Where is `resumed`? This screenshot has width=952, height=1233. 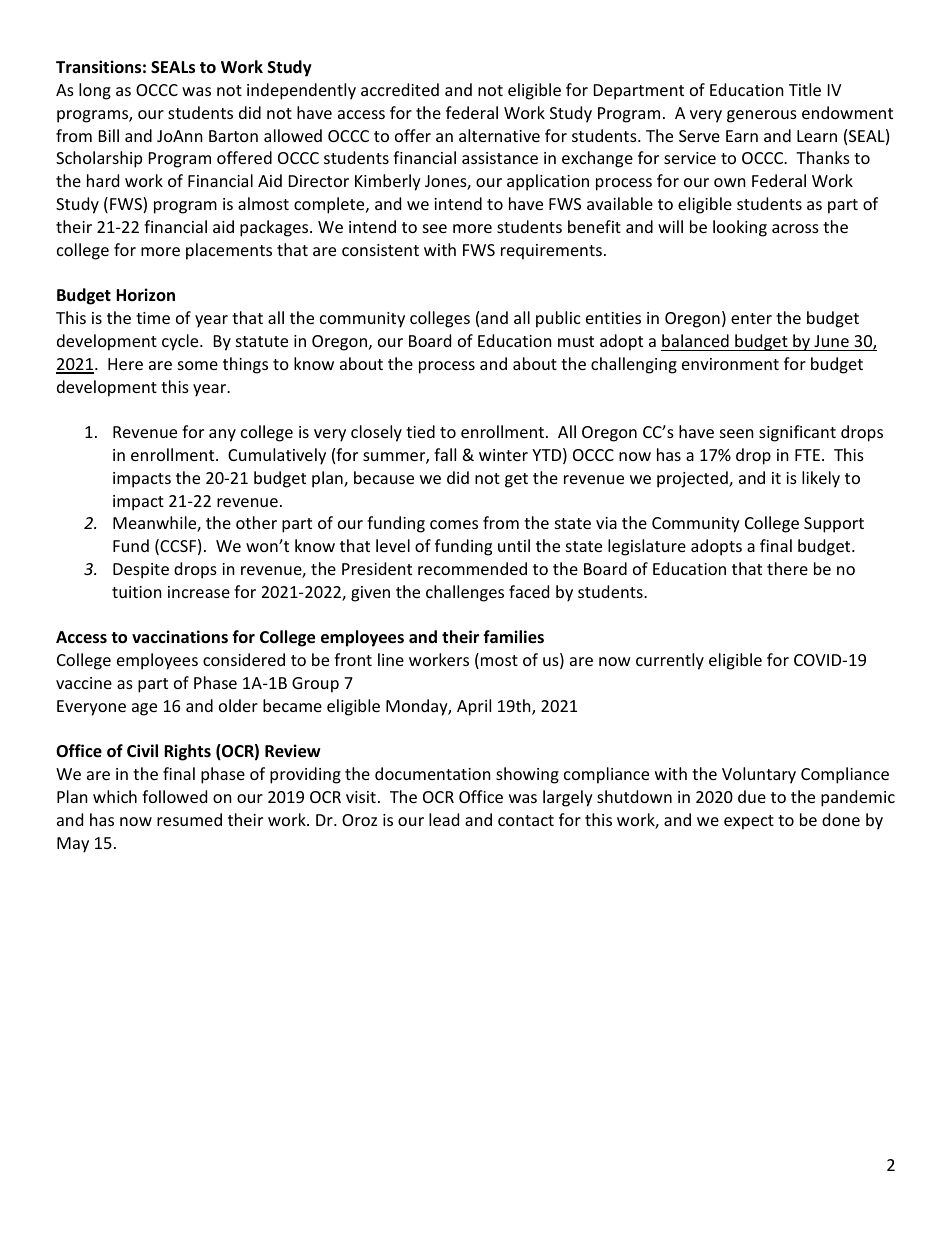 resumed is located at coordinates (189, 819).
